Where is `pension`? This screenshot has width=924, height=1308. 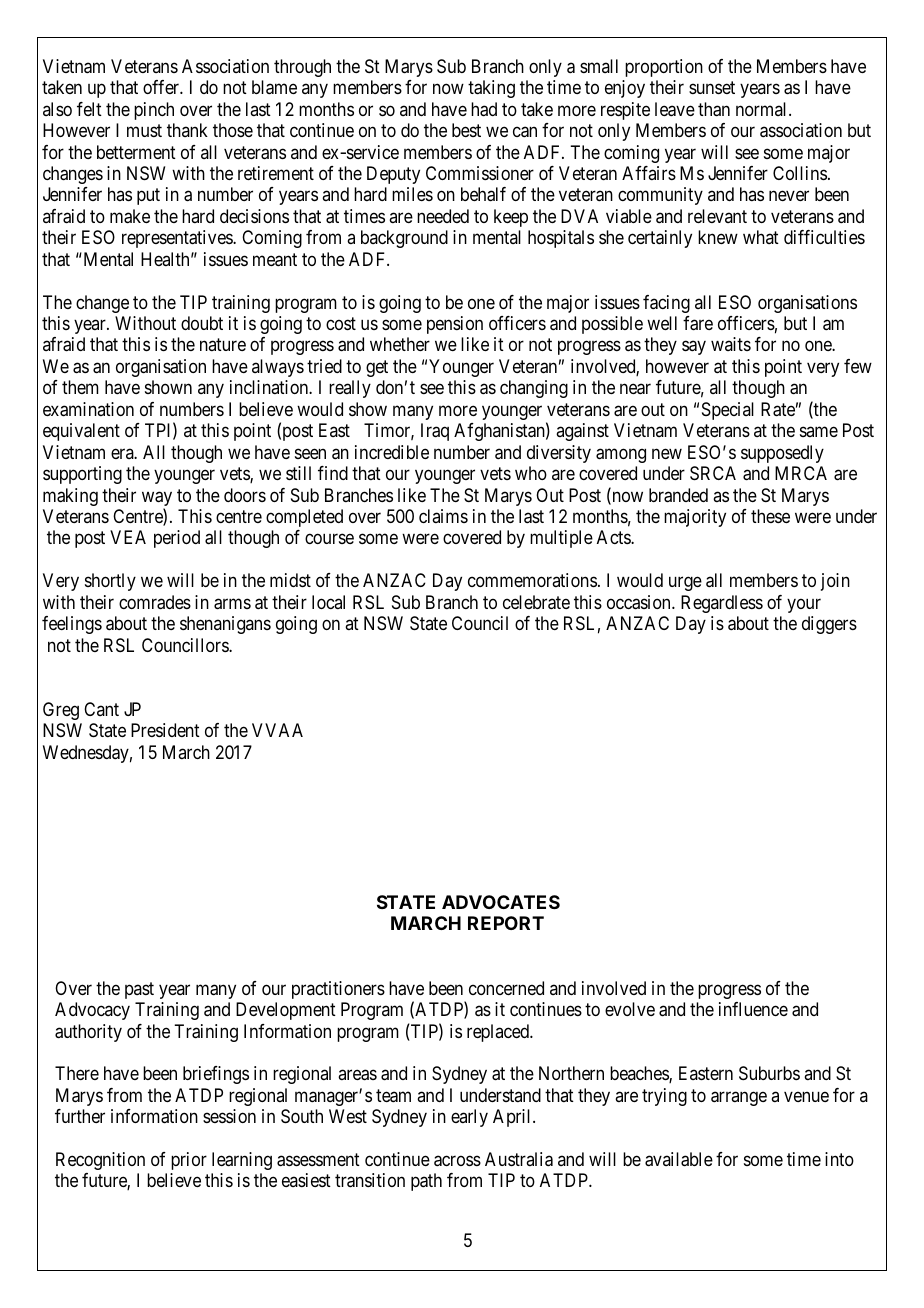 pension is located at coordinates (455, 325).
